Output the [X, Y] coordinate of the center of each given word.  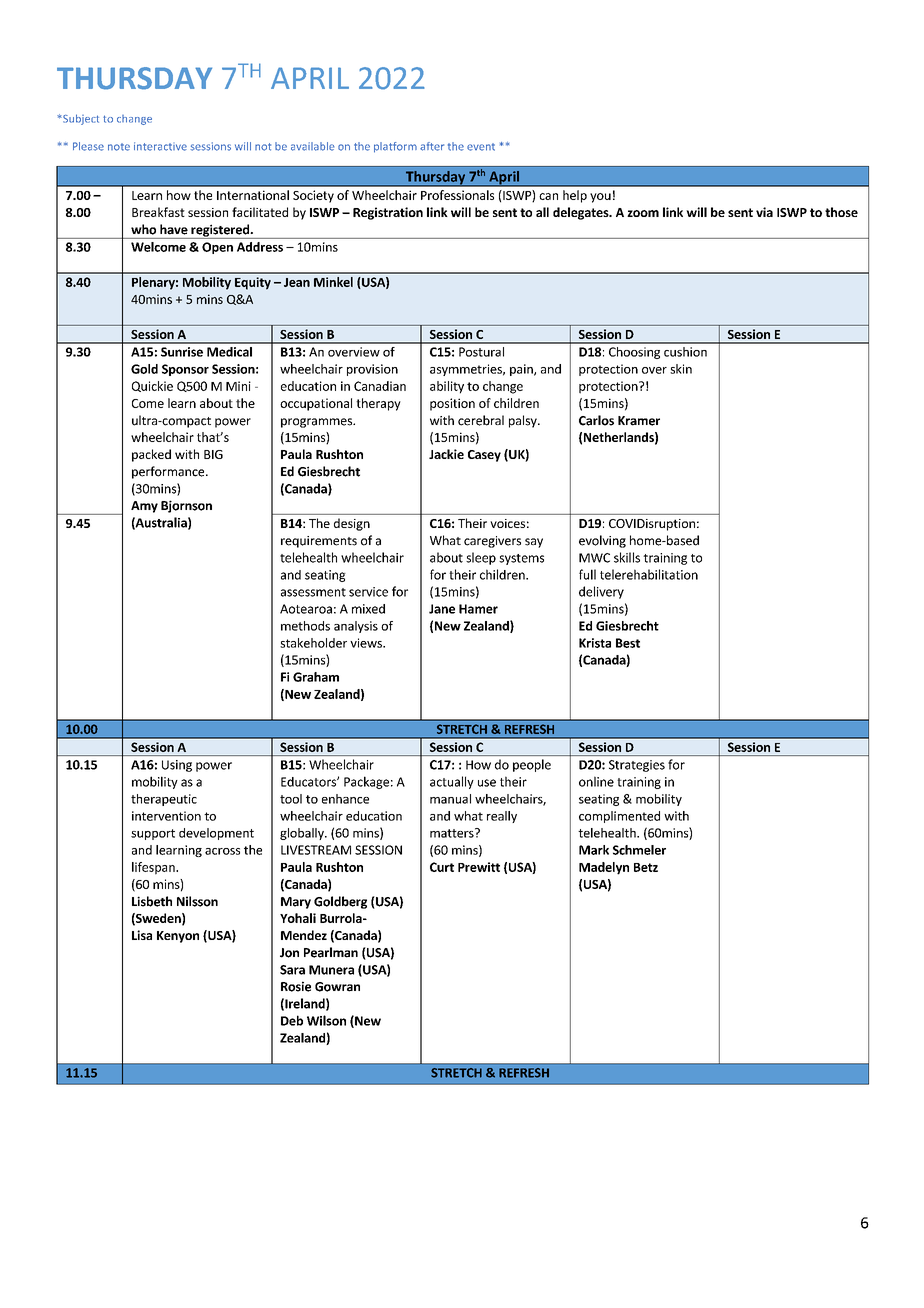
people [532, 765]
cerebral [481, 420]
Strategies [637, 766]
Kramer [639, 421]
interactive [160, 146]
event [481, 147]
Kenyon [178, 937]
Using [177, 766]
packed [151, 455]
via [764, 212]
